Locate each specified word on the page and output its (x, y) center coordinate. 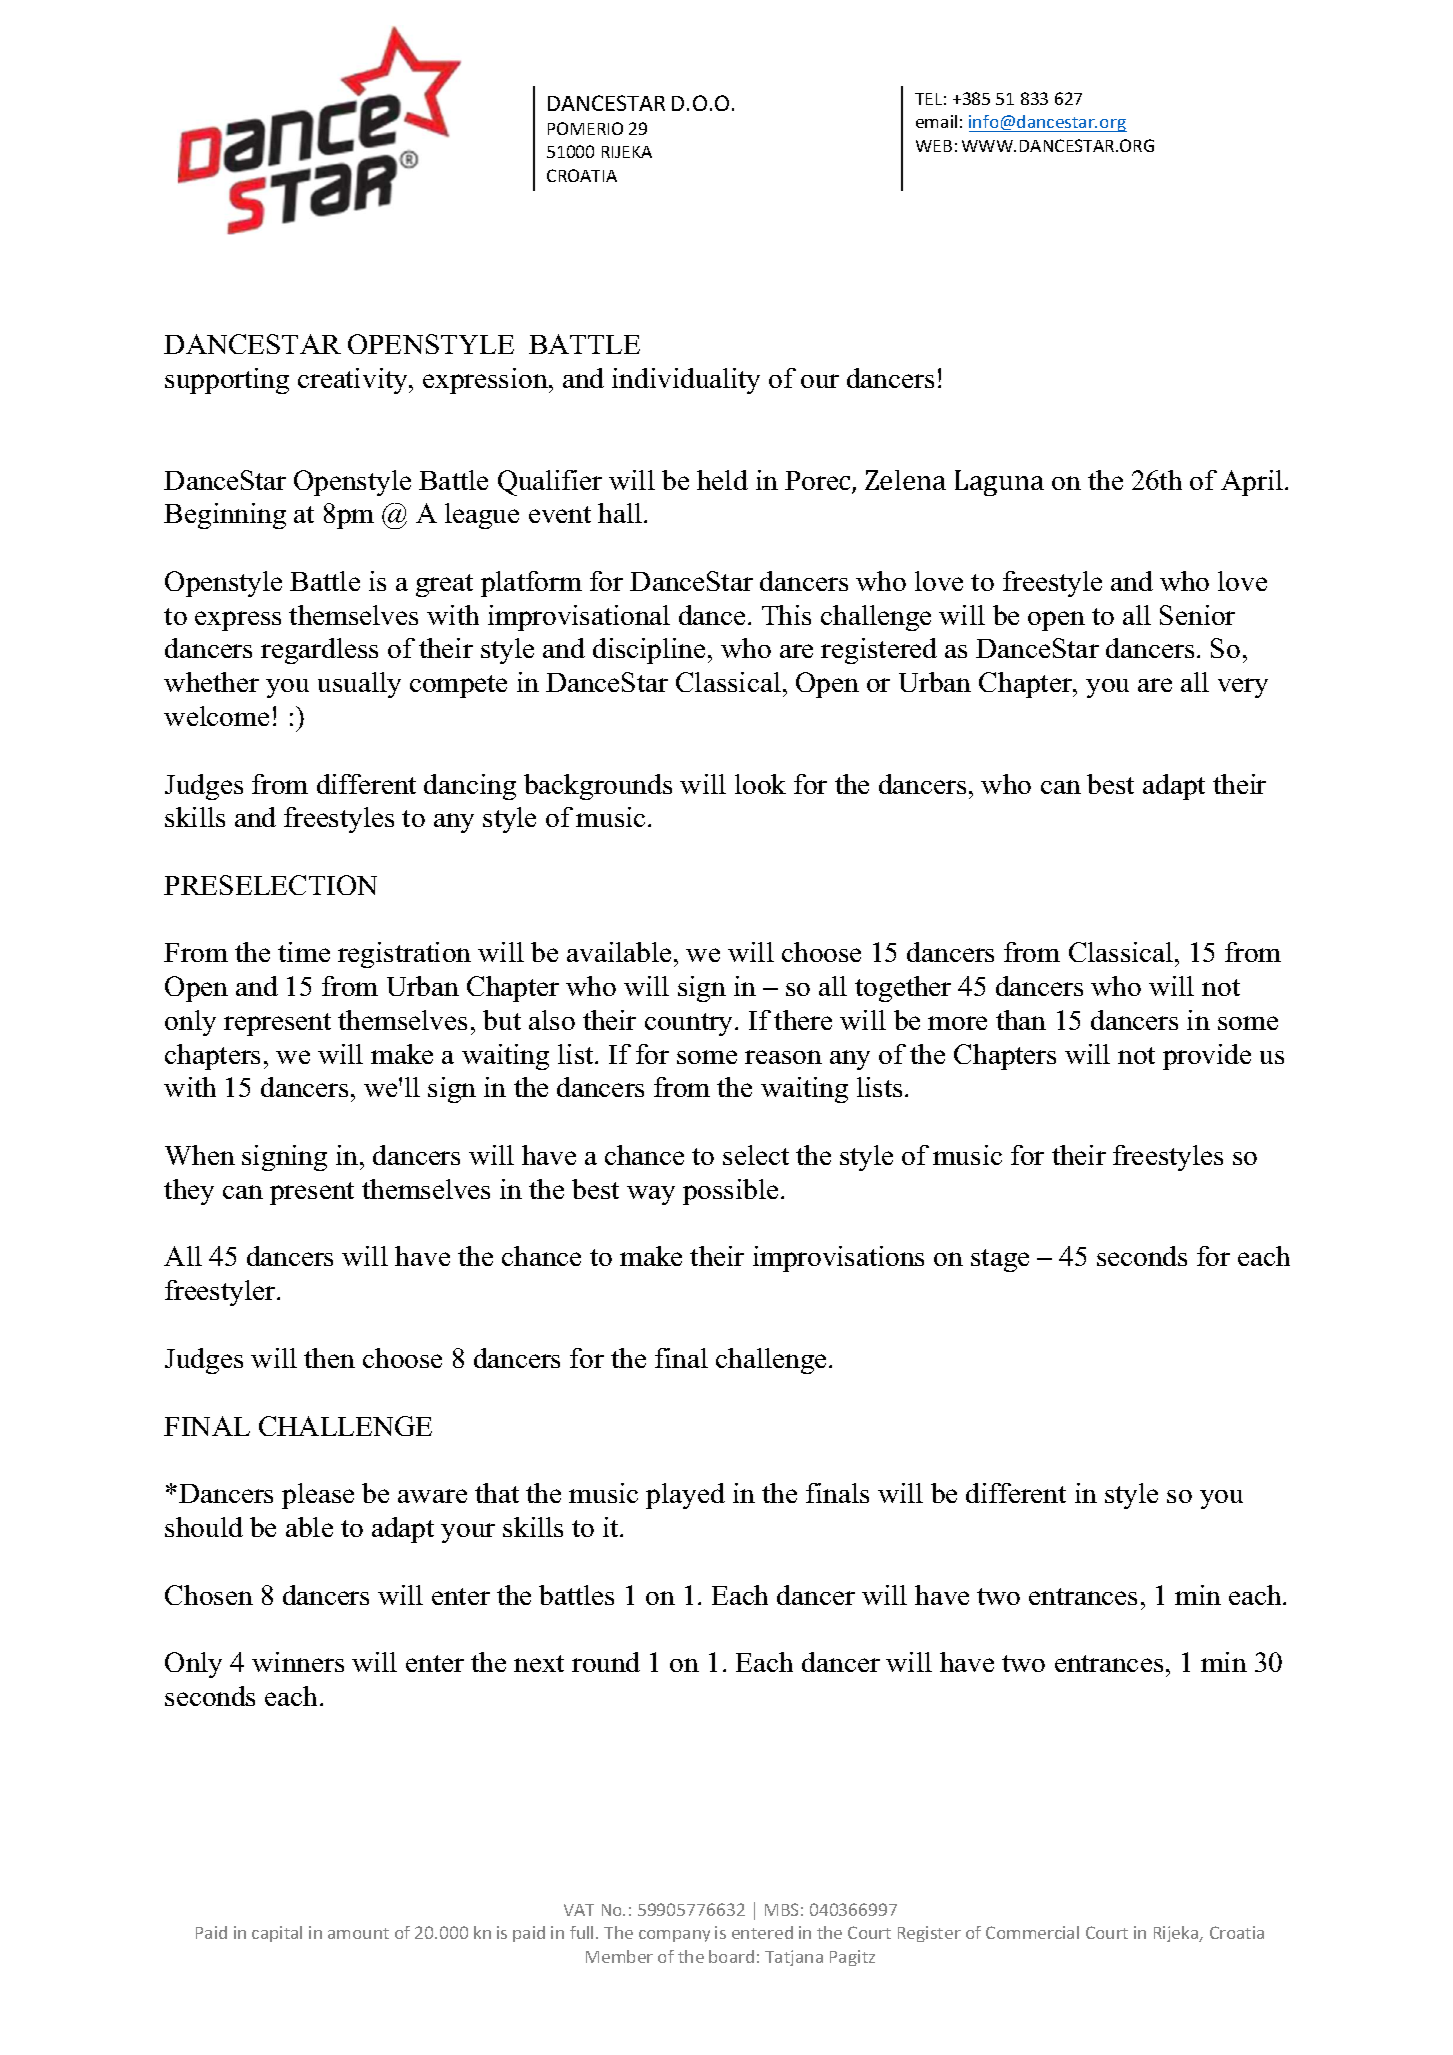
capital (277, 1934)
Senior (1197, 615)
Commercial (1032, 1932)
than (1021, 1020)
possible (730, 1192)
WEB (934, 146)
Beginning (225, 516)
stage (1000, 1260)
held (722, 480)
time (304, 952)
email (936, 121)
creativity (354, 381)
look (760, 784)
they (189, 1192)
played (685, 1496)
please (318, 1496)
